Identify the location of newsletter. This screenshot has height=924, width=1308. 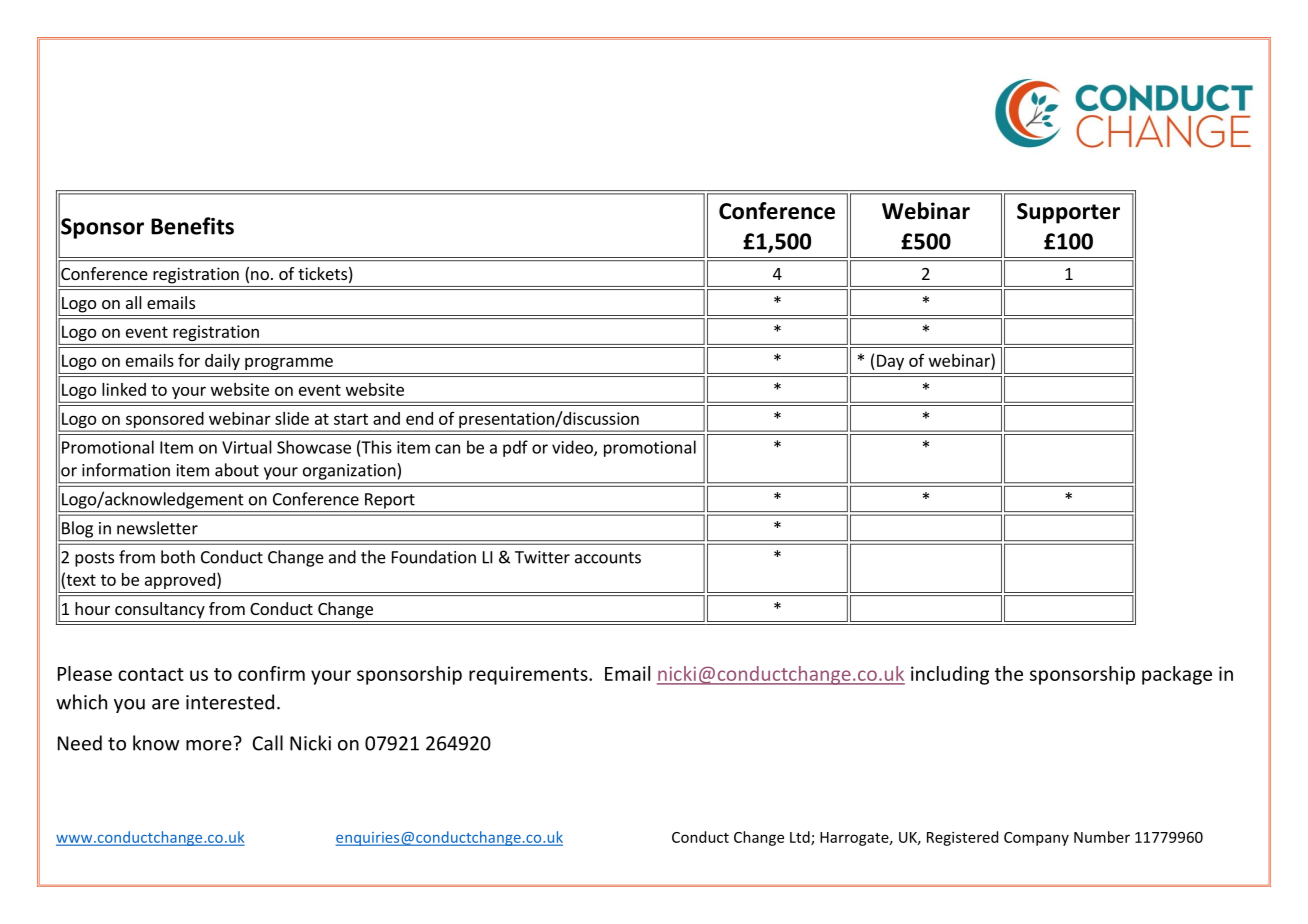
(157, 528).
